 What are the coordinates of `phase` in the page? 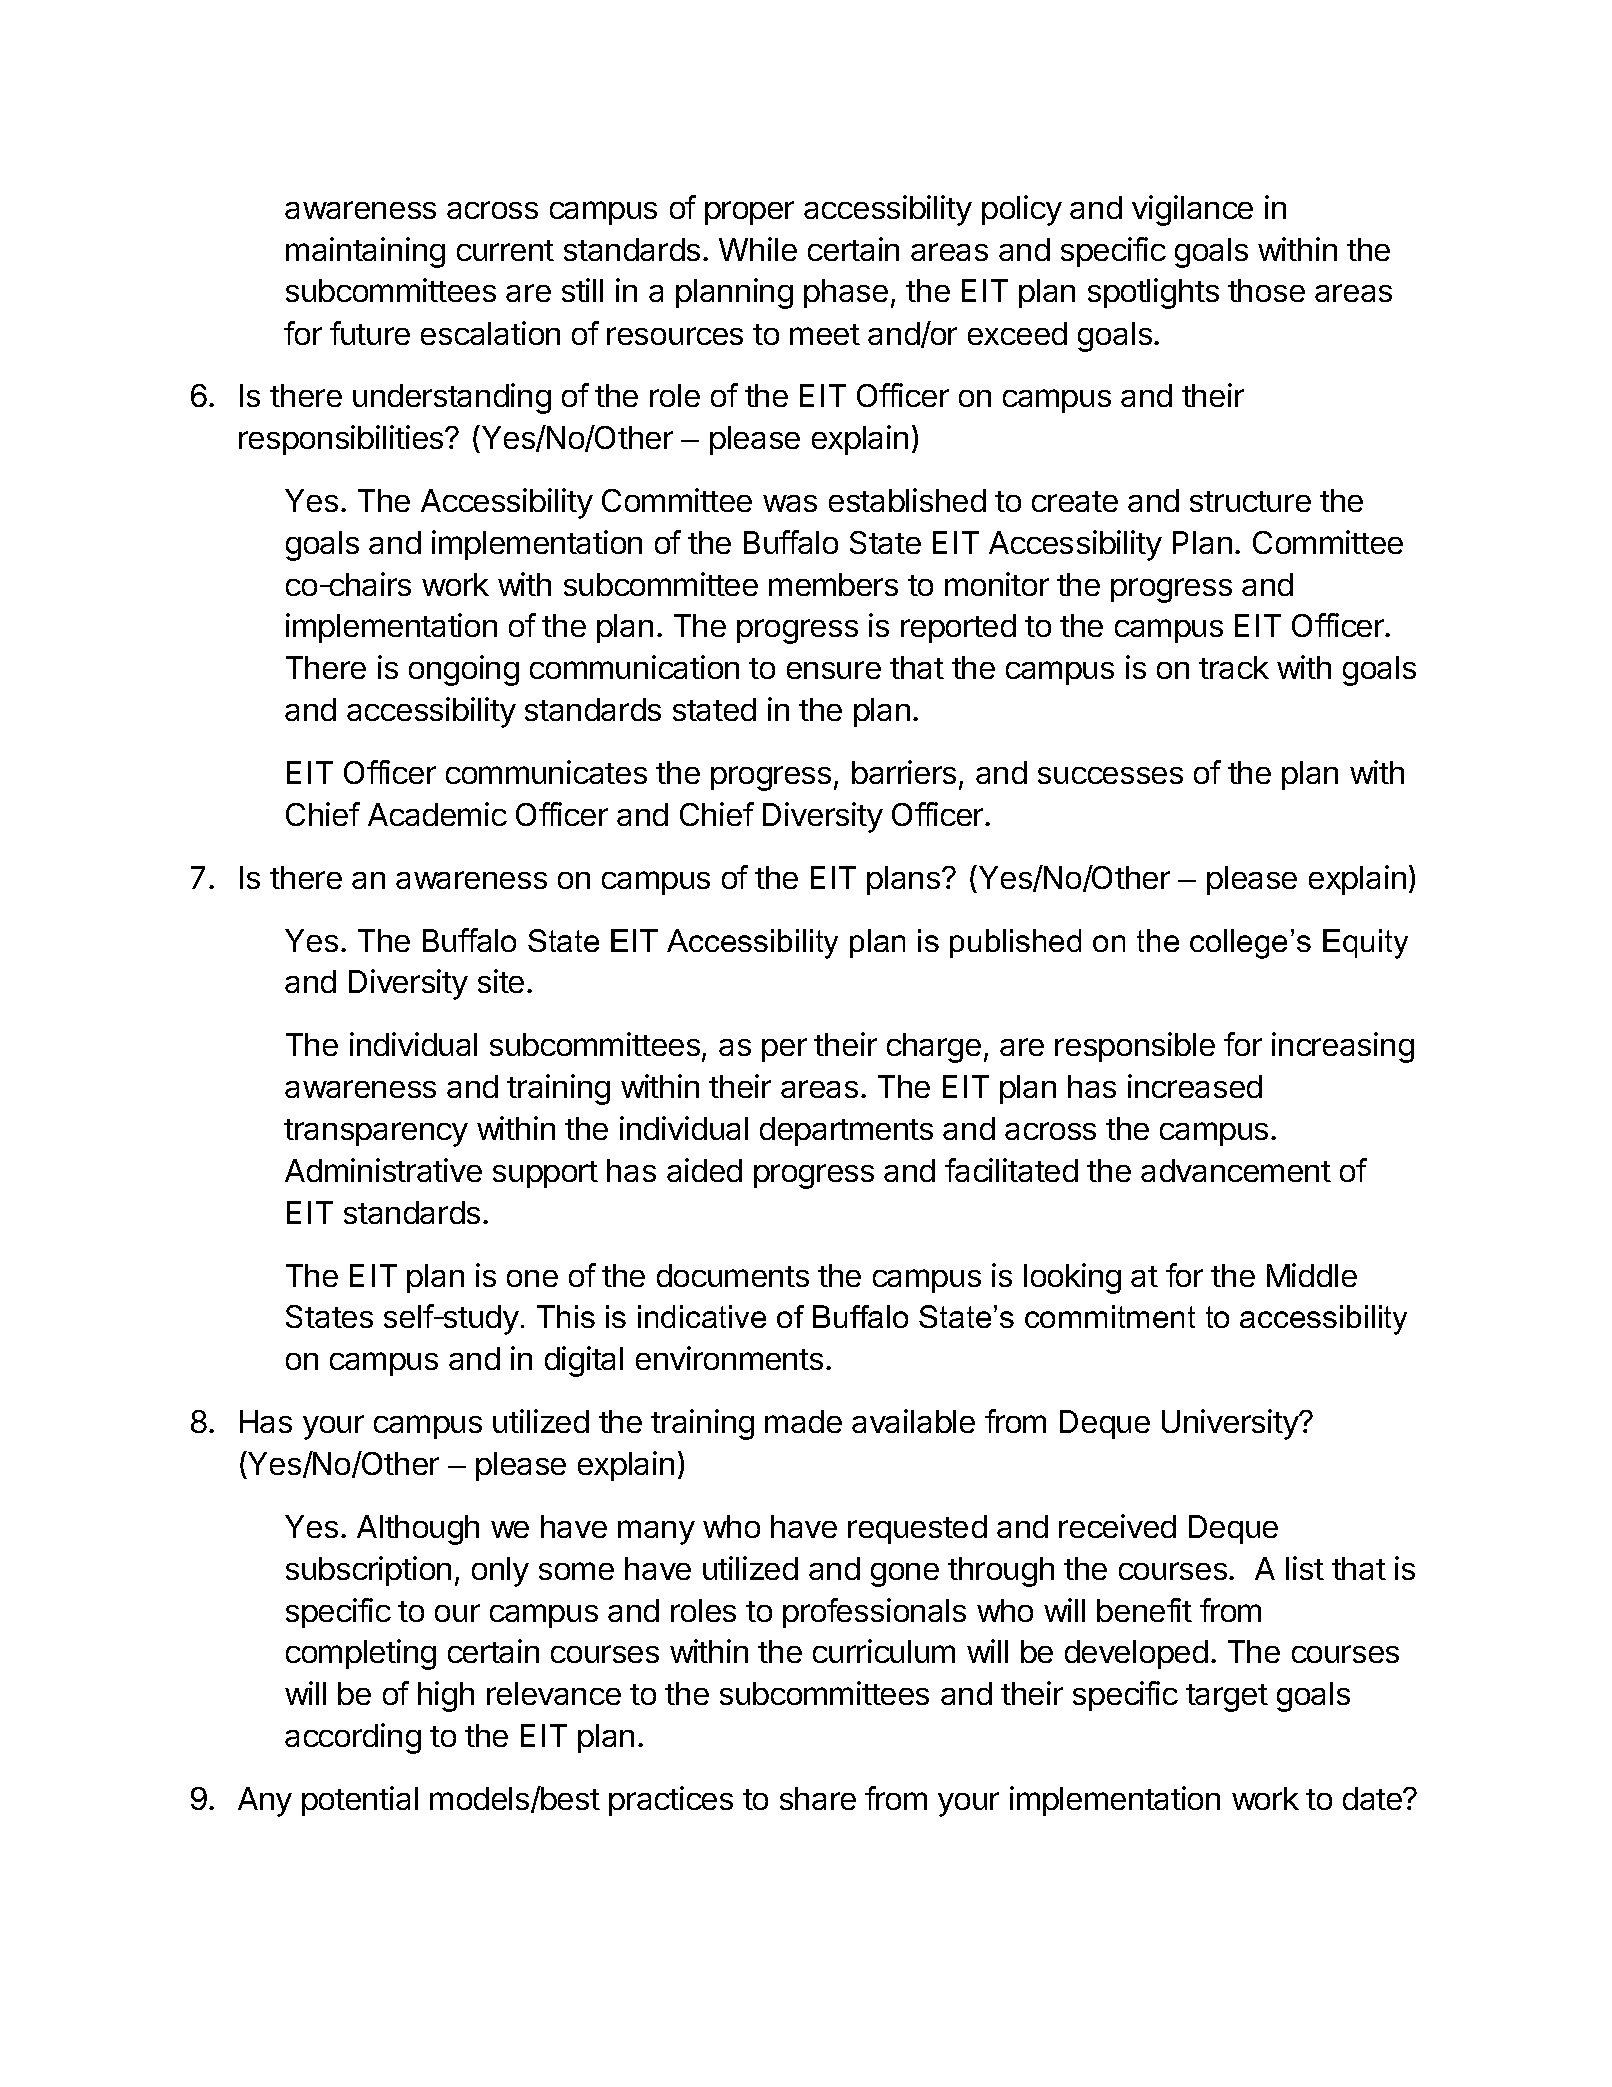 It's located at (846, 293).
